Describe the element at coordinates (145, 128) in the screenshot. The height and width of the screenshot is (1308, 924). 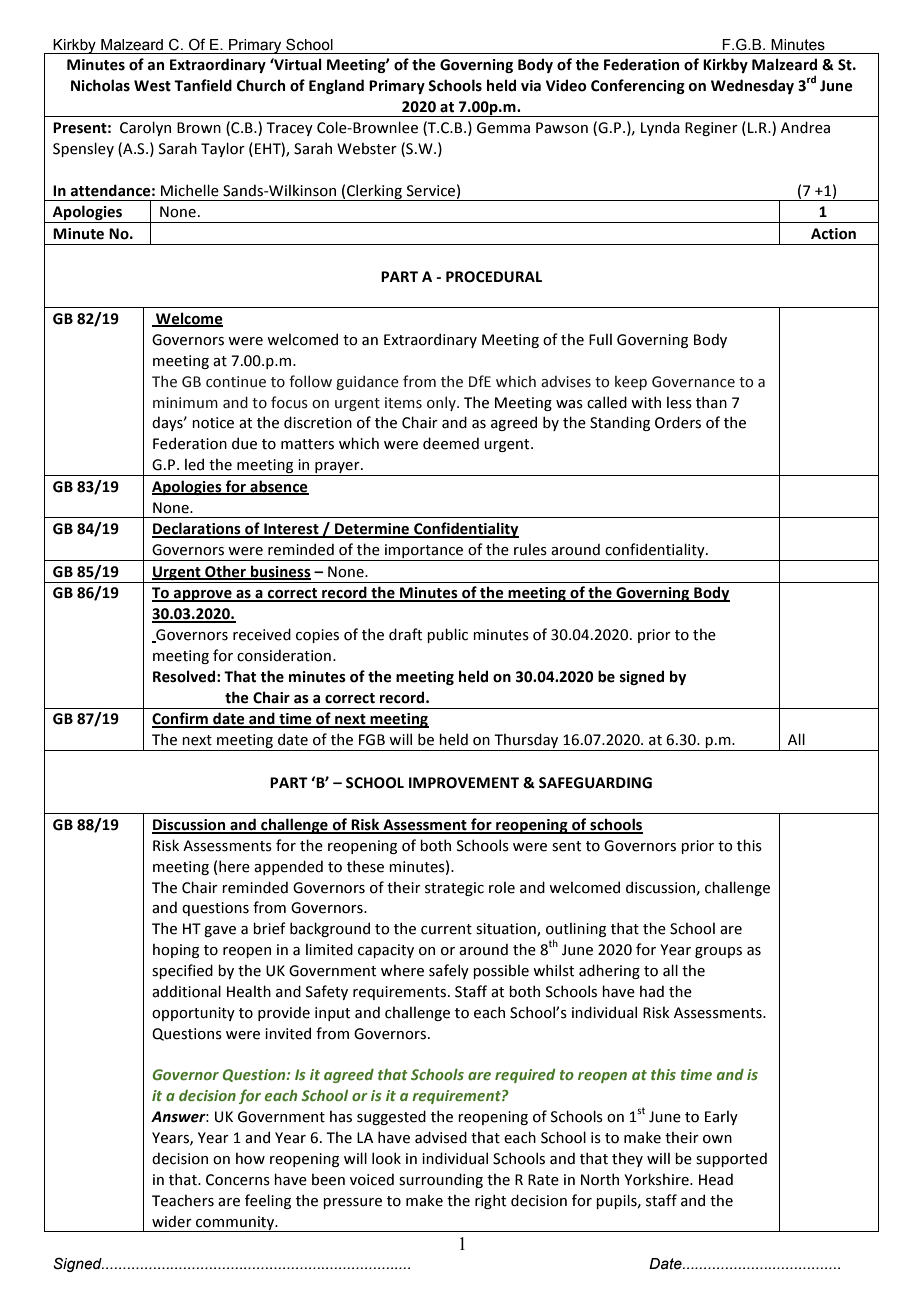
I see `Carolyn` at that location.
